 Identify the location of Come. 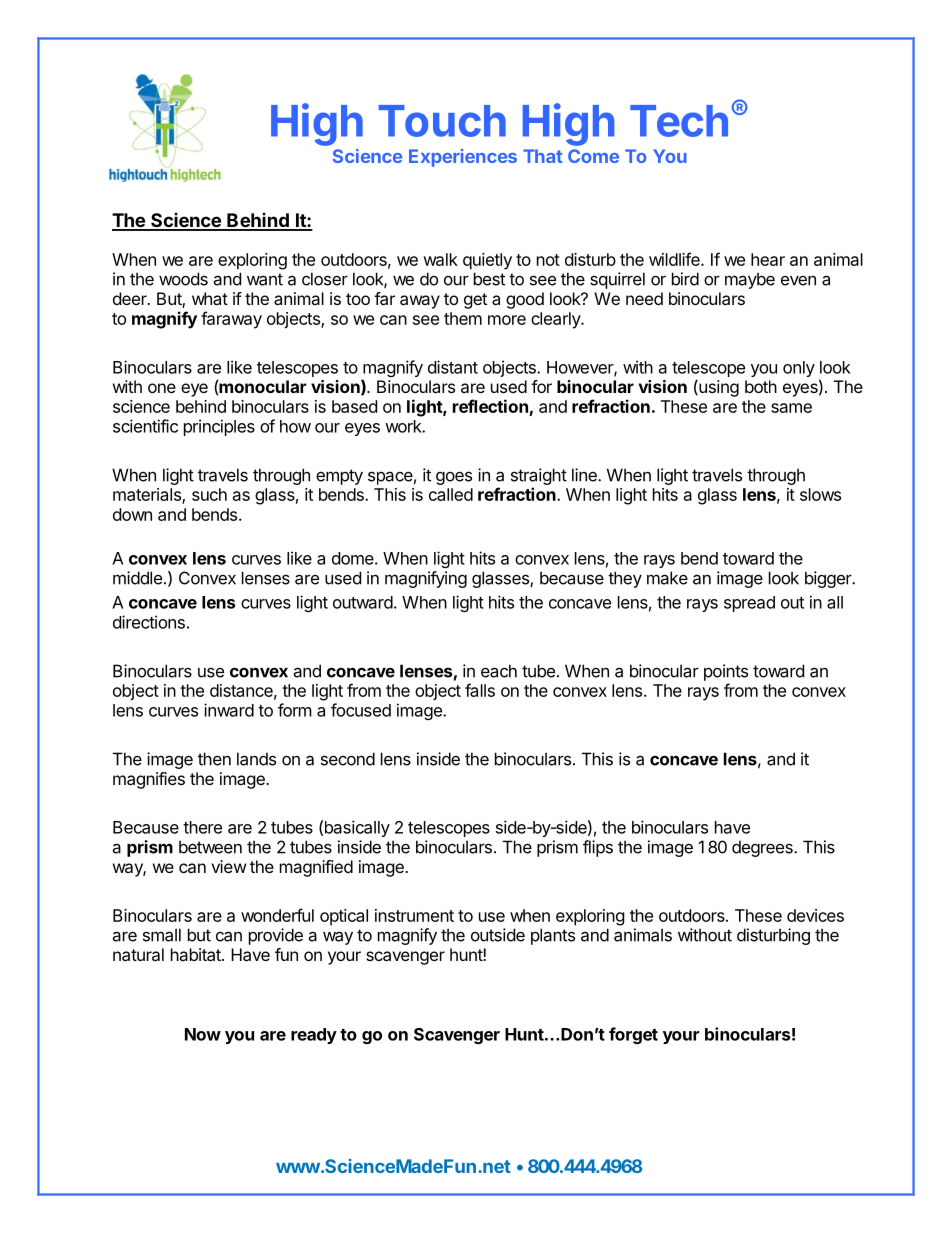
(593, 156).
